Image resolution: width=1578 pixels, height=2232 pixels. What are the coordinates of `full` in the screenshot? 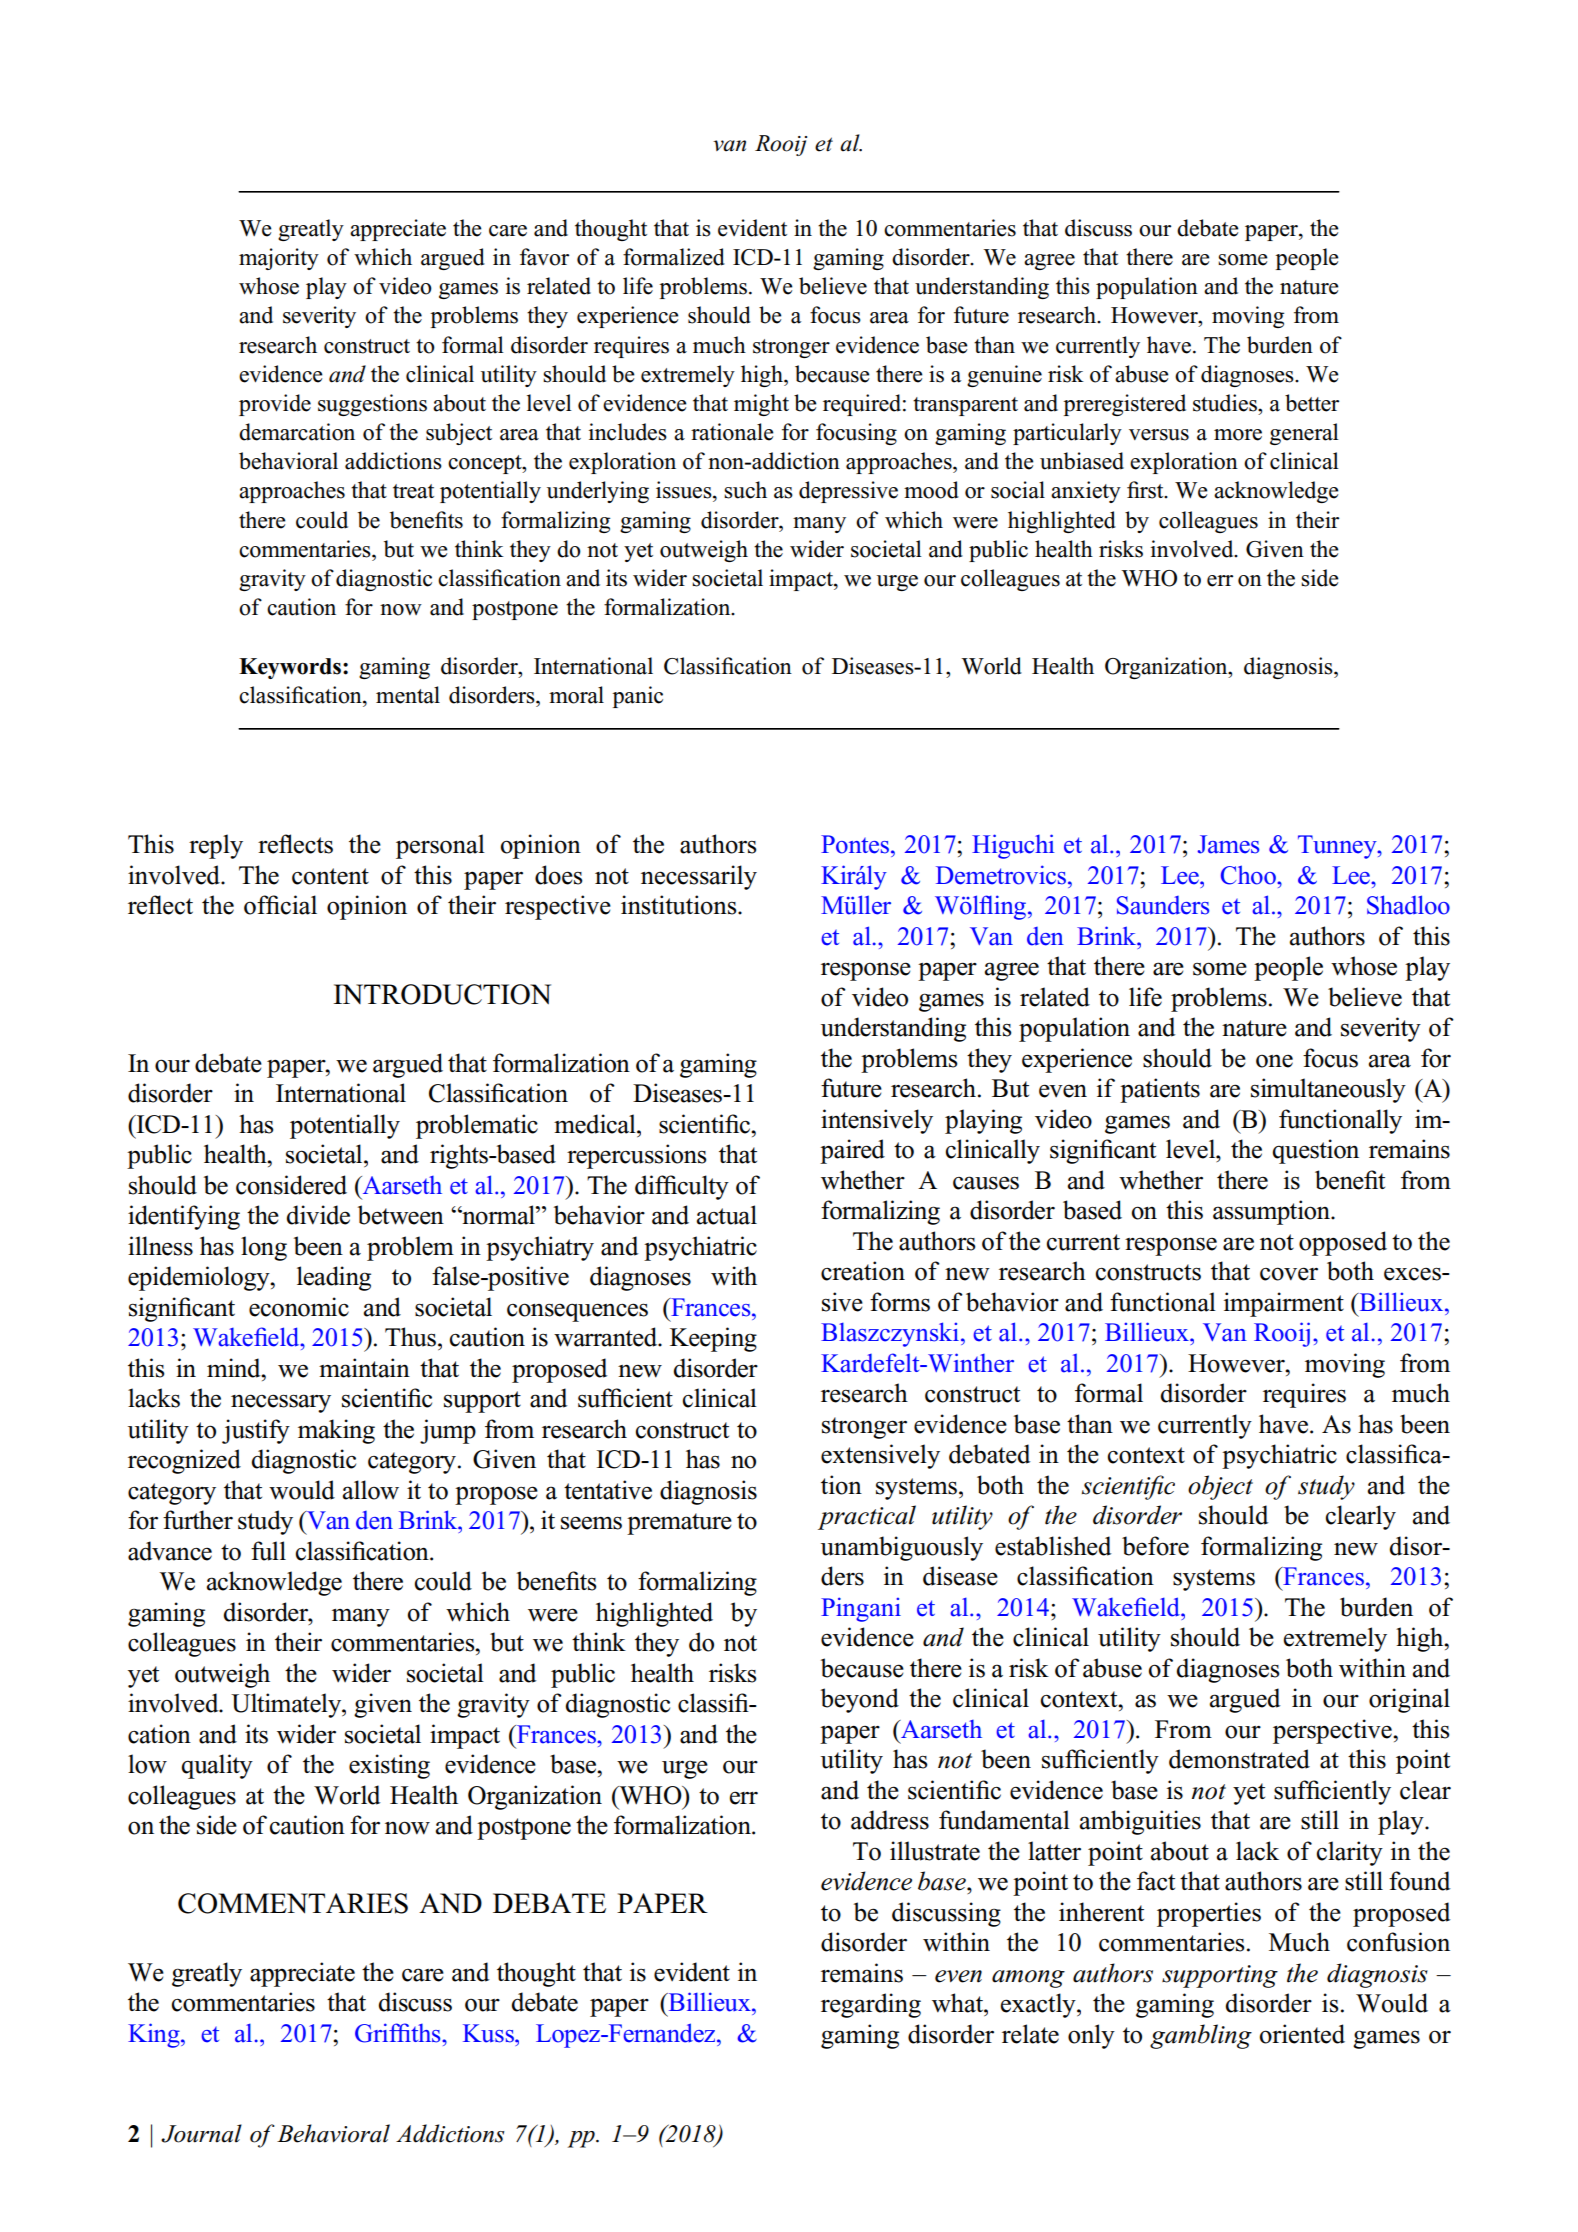 It's located at (268, 1551).
